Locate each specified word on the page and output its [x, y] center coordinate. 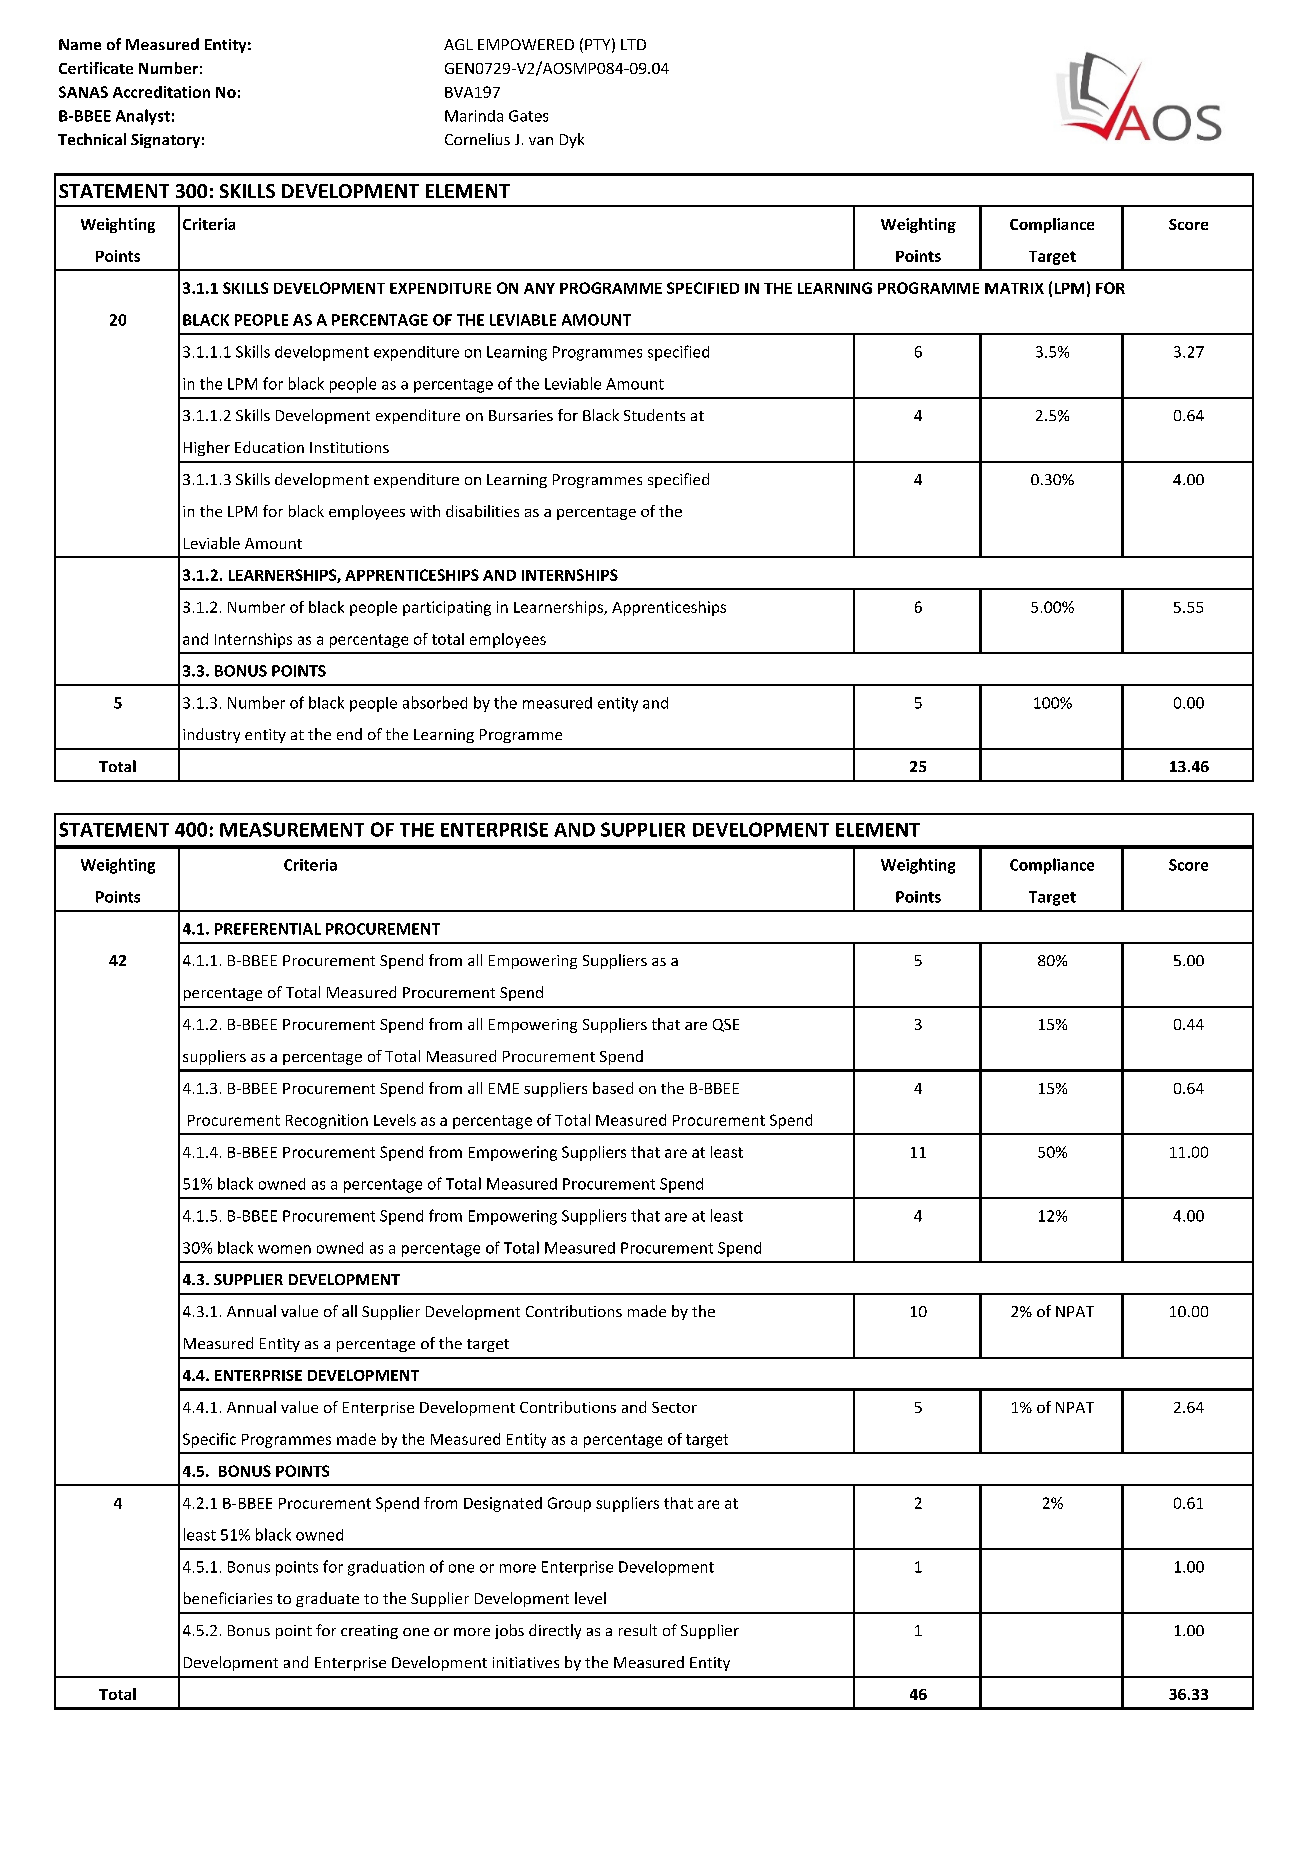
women [284, 1249]
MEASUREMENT [292, 829]
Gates [528, 116]
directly [555, 1631]
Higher [207, 448]
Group [569, 1504]
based [613, 1088]
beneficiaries [228, 1598]
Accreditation [161, 92]
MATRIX [1014, 288]
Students [654, 415]
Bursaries [521, 415]
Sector [674, 1407]
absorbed [435, 702]
